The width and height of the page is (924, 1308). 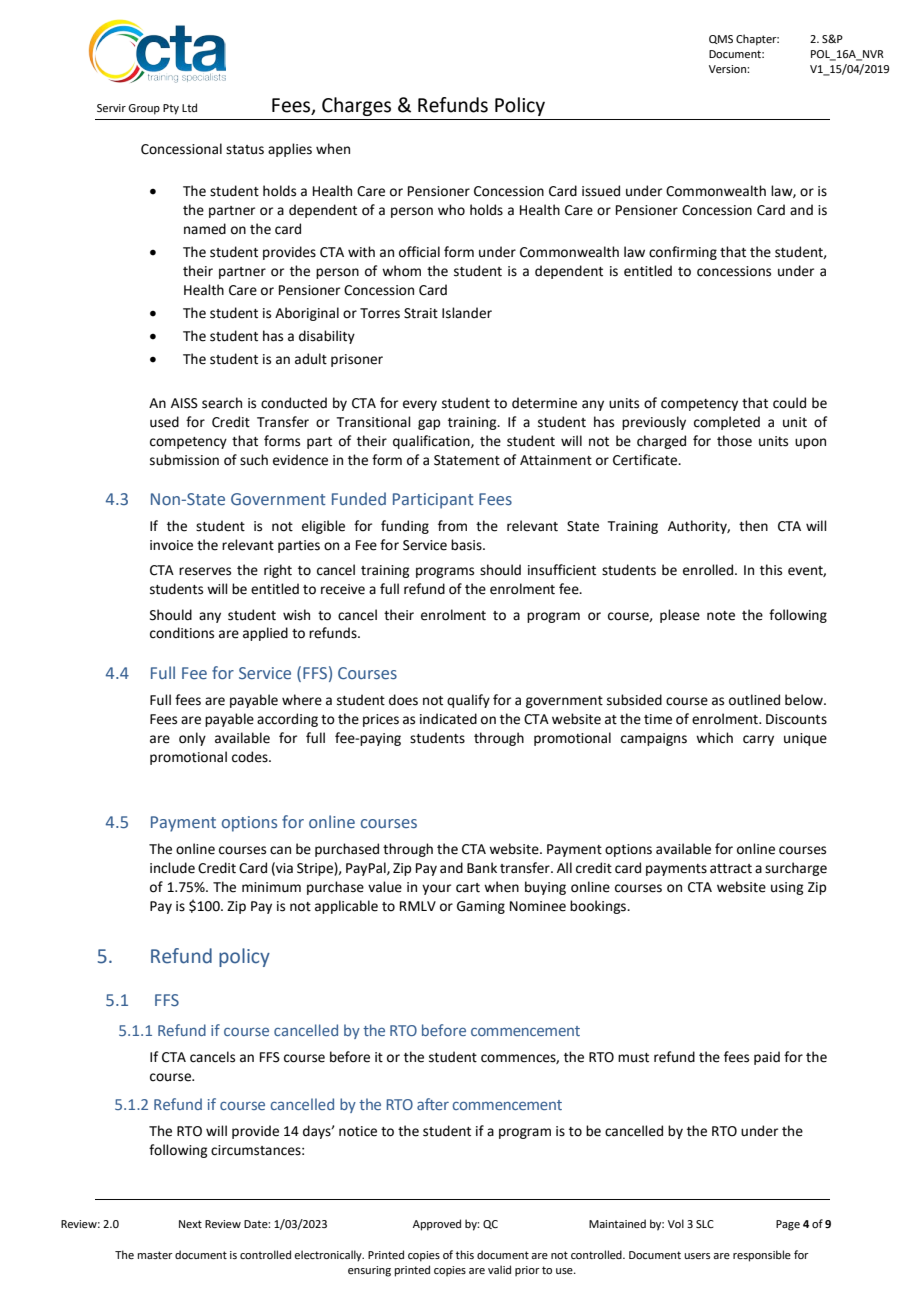 I want to click on then, so click(x=753, y=526).
